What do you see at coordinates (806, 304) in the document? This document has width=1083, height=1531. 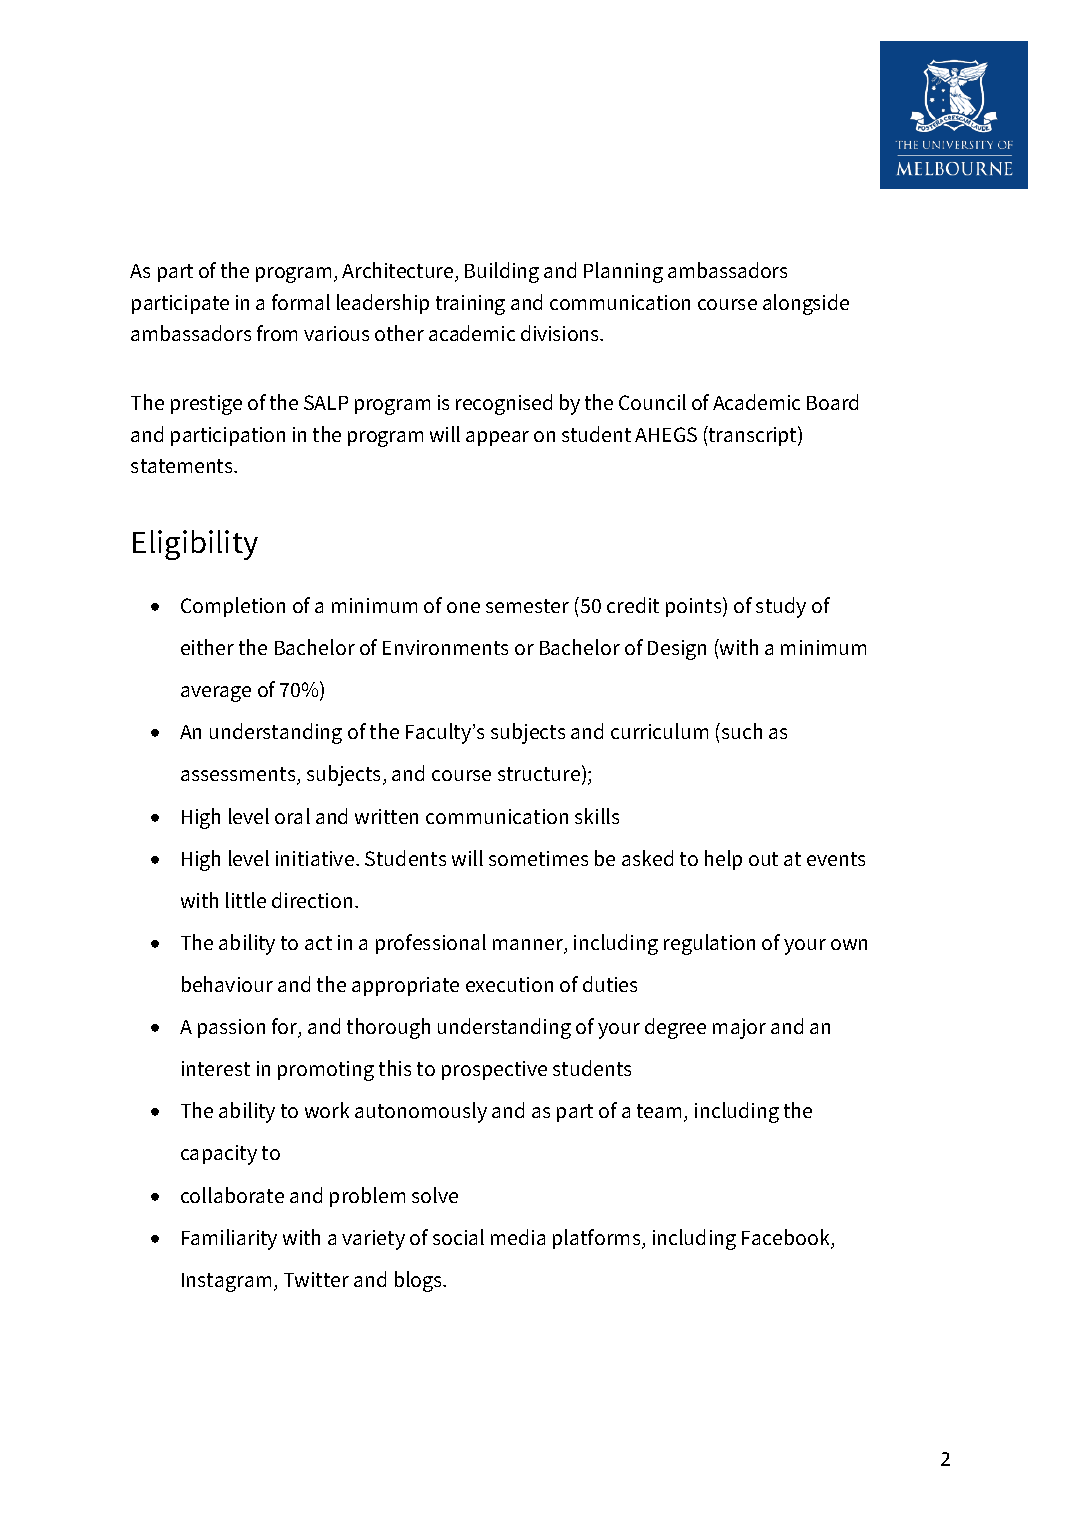 I see `alongside` at bounding box center [806, 304].
